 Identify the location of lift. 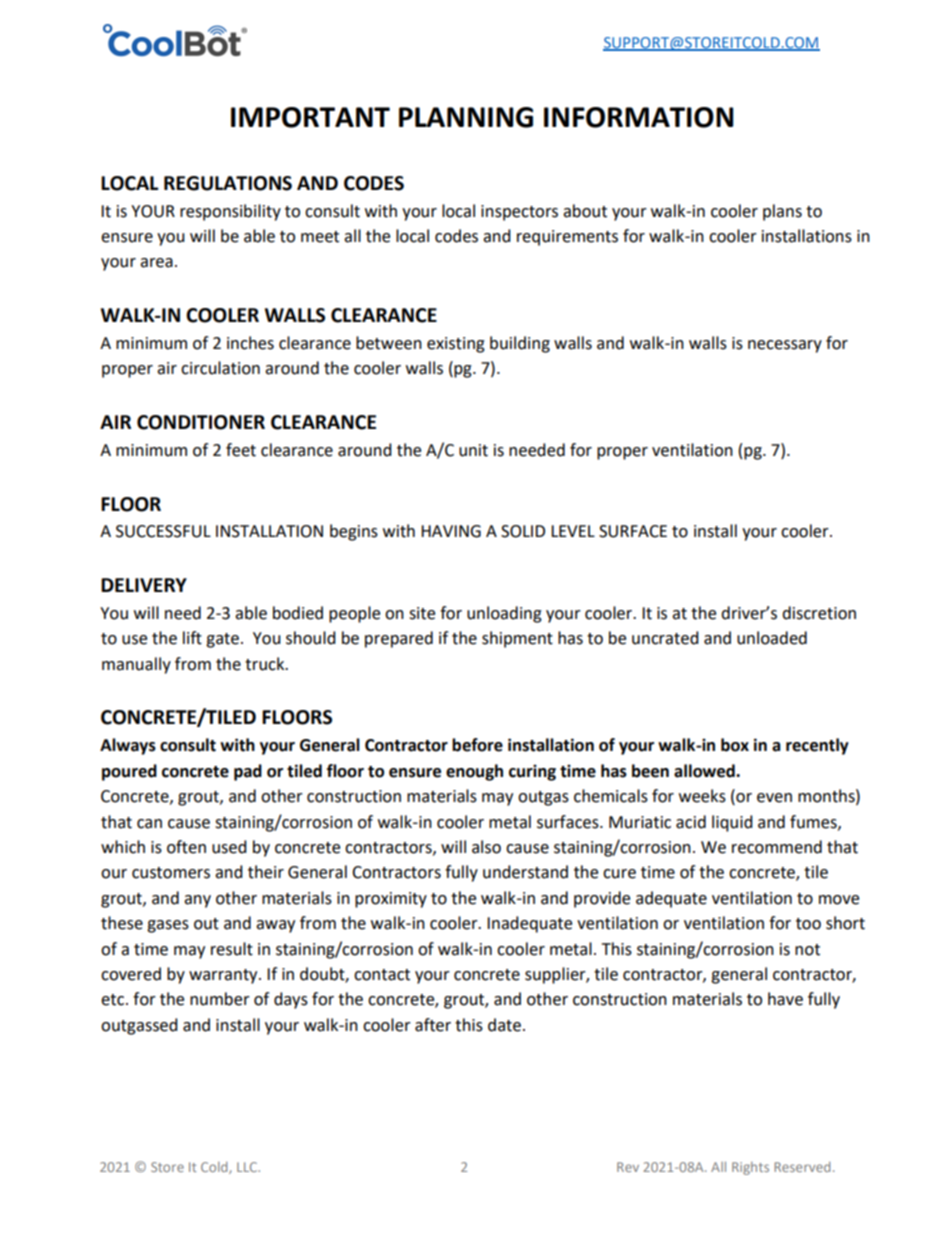
(192, 638).
